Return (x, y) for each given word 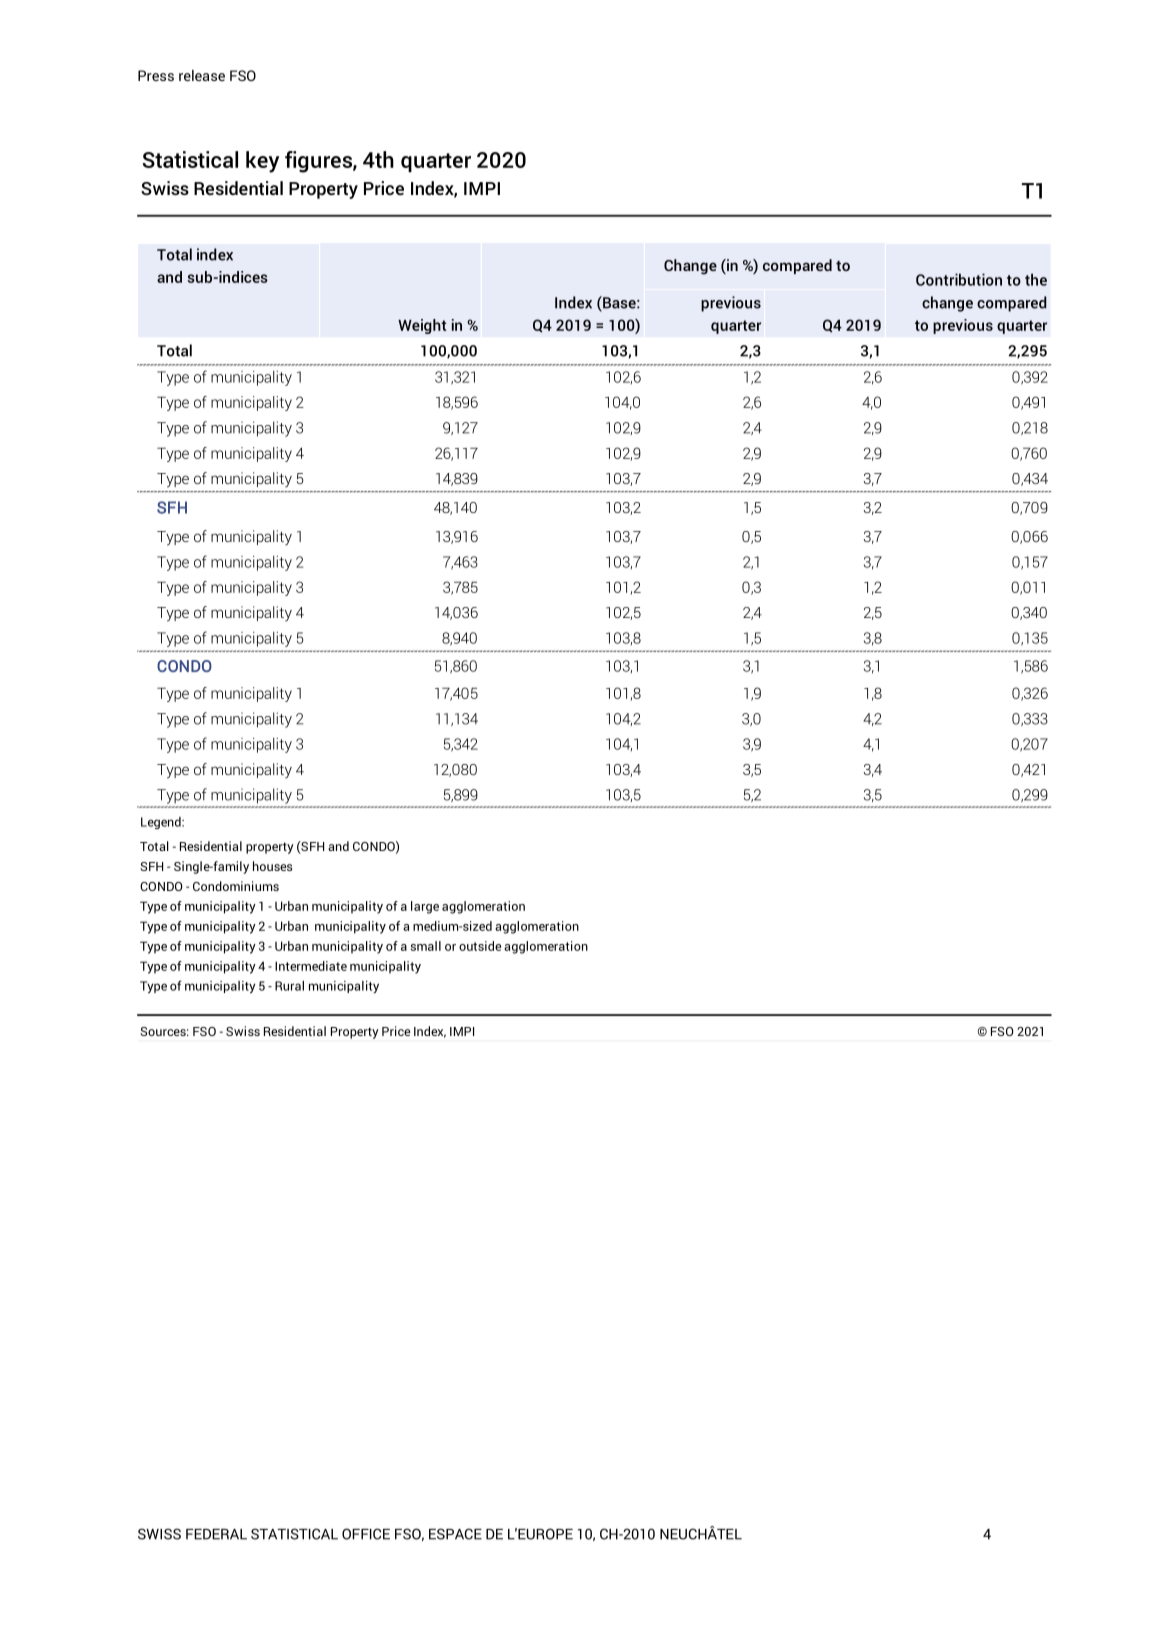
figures (319, 162)
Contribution (959, 279)
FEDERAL (216, 1534)
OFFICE (366, 1534)
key (262, 162)
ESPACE (455, 1534)
